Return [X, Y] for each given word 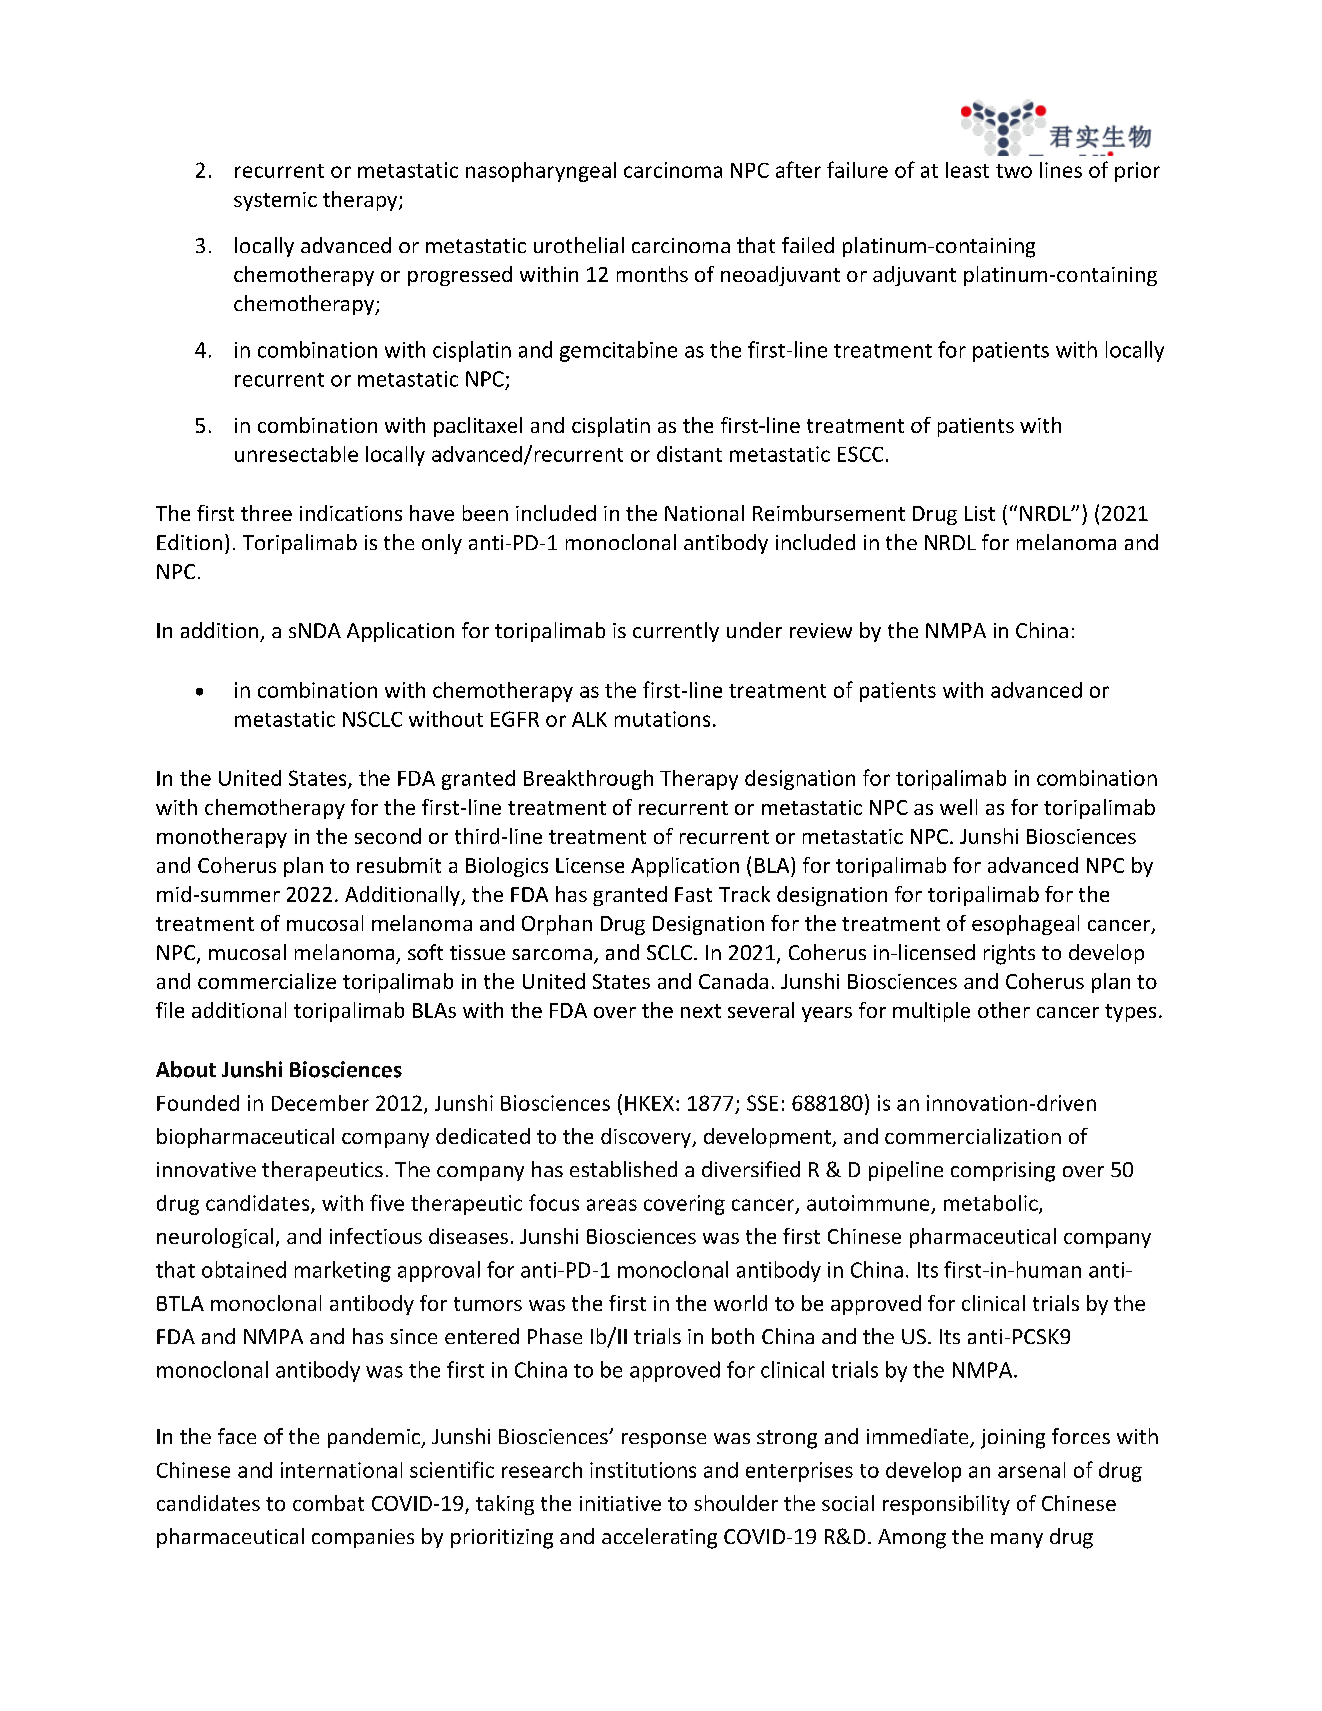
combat [328, 1503]
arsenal [1031, 1470]
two [1014, 171]
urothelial [579, 245]
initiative [620, 1503]
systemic [275, 201]
